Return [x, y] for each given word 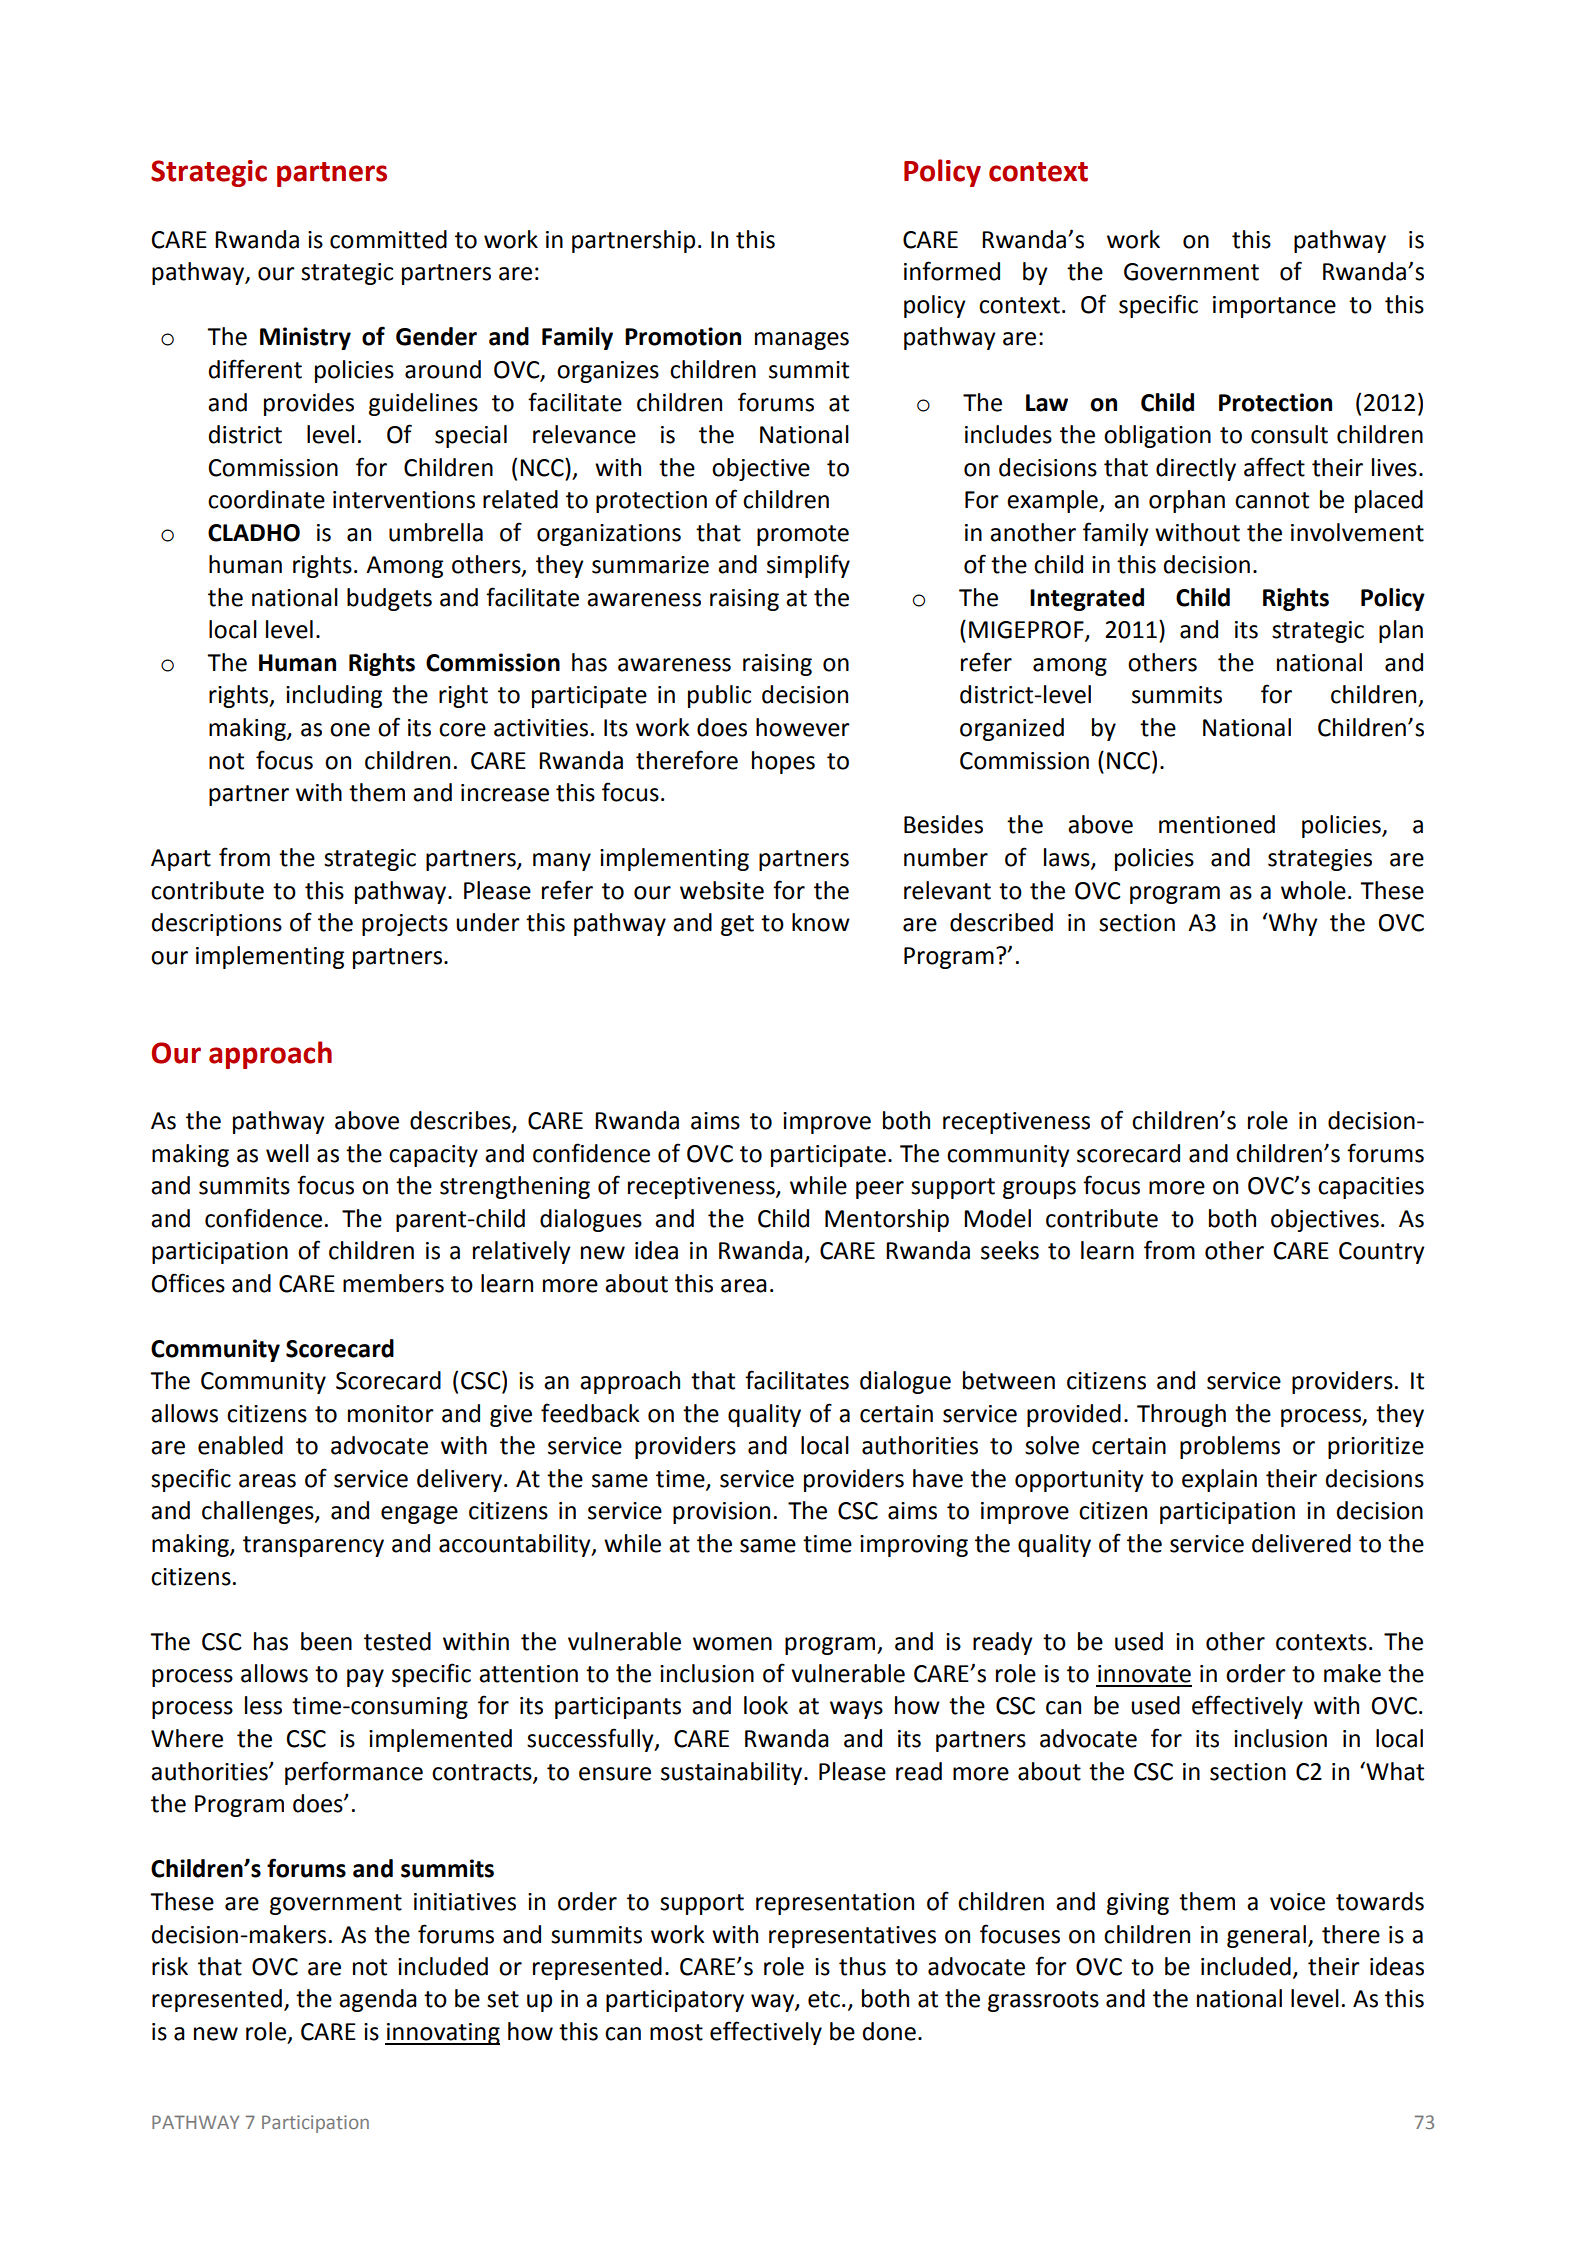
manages [802, 341]
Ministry [305, 338]
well [287, 1153]
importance [1274, 307]
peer [880, 1190]
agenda [378, 2000]
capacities [1371, 1188]
